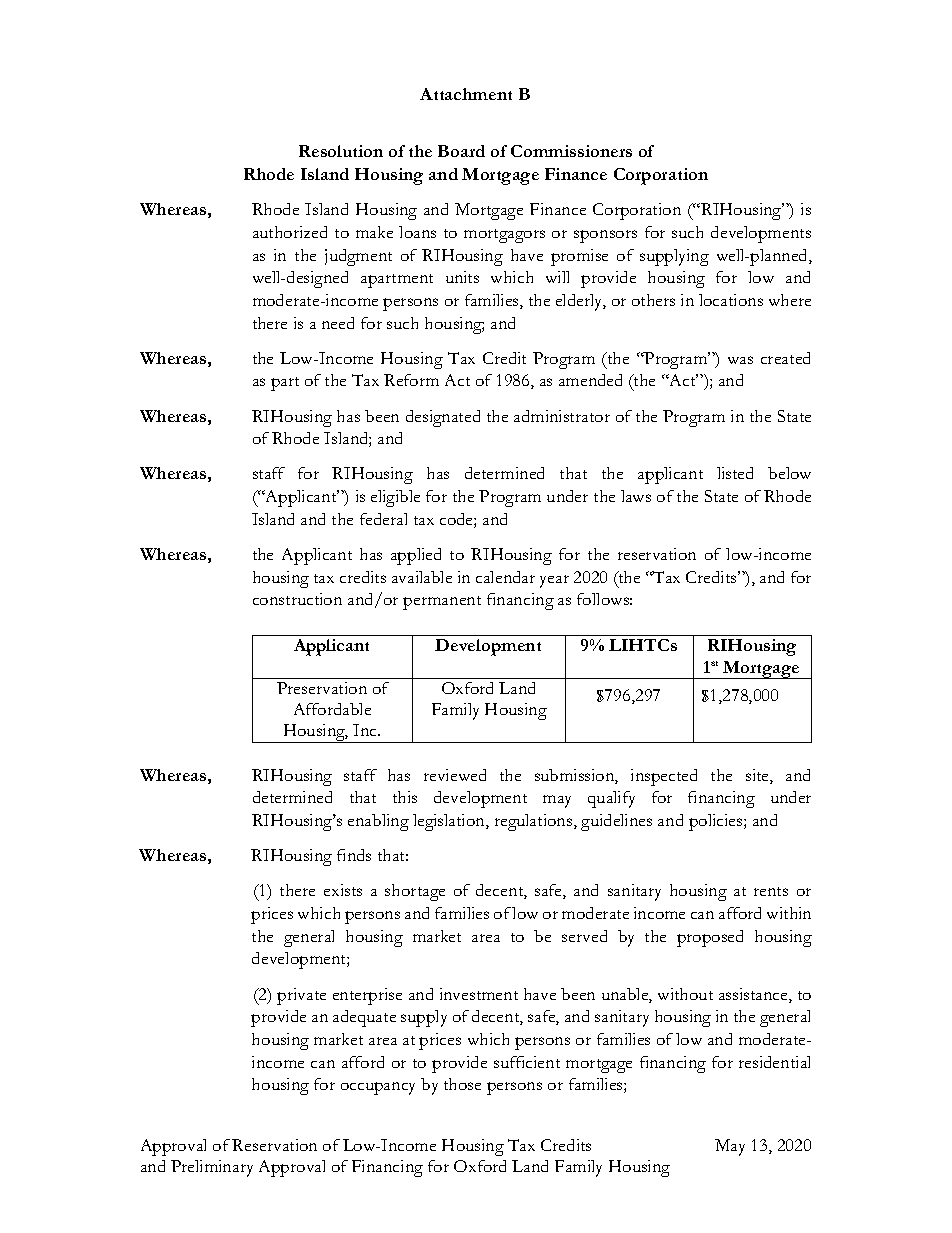 The width and height of the page is (952, 1233). I want to click on Preliminary, so click(212, 1168).
